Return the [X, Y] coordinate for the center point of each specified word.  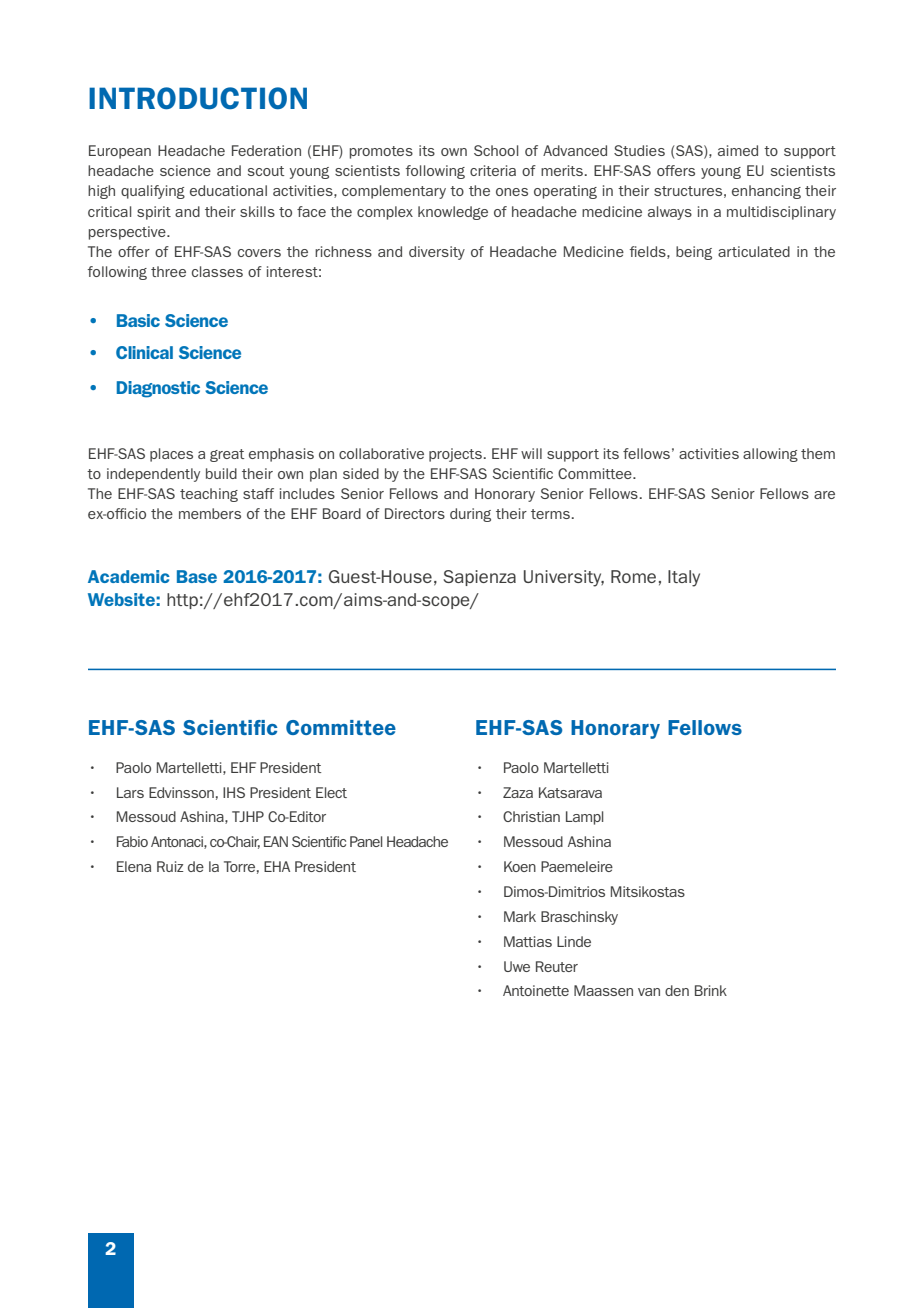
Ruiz [170, 866]
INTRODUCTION [198, 98]
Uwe [517, 966]
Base [197, 576]
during [470, 515]
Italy [684, 578]
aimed [738, 150]
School [496, 150]
